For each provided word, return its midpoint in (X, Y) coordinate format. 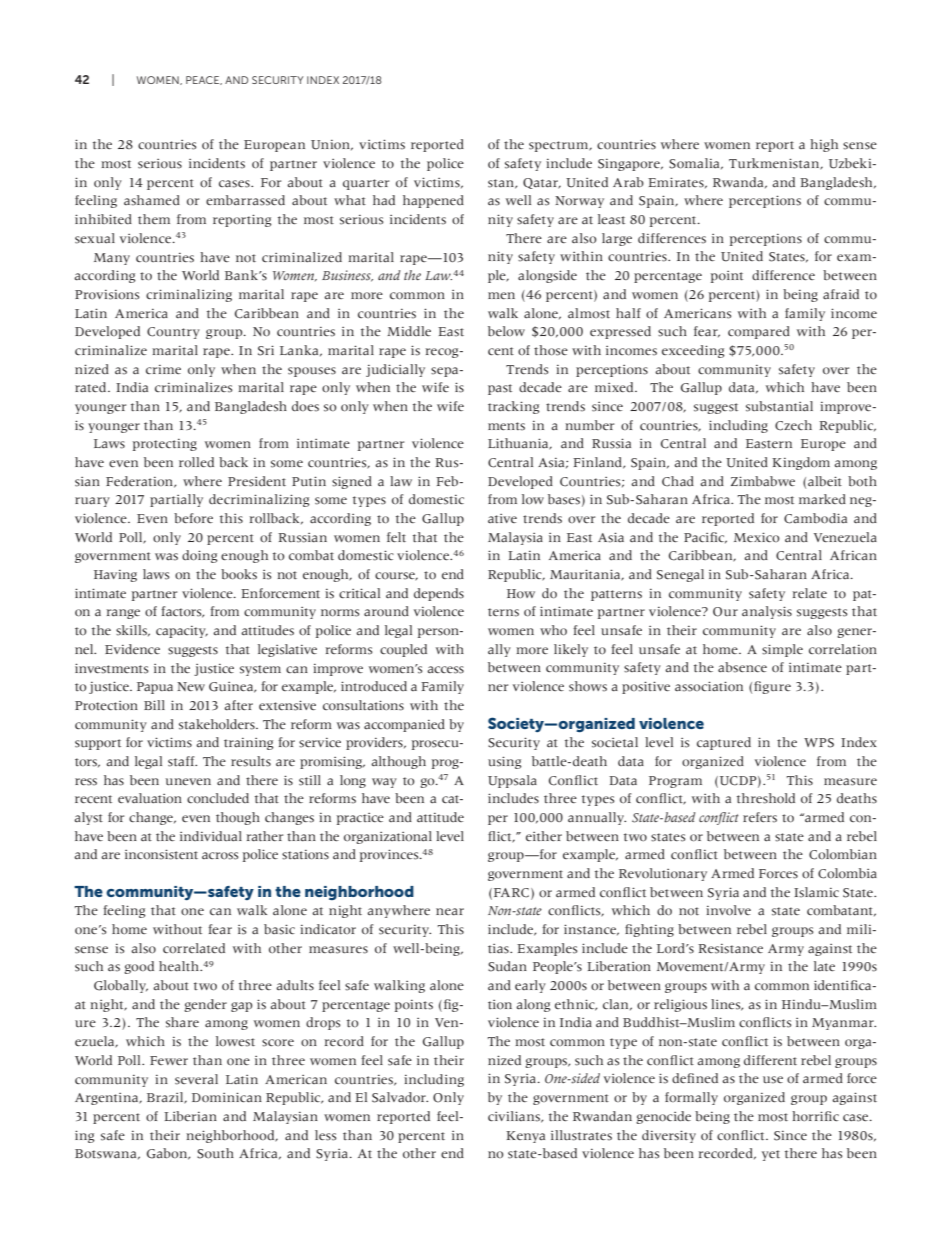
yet (771, 1155)
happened (433, 201)
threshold (766, 798)
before (193, 518)
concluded (218, 798)
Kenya (525, 1137)
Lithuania (519, 444)
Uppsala (512, 781)
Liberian (190, 1116)
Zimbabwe (763, 481)
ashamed (152, 200)
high (824, 145)
